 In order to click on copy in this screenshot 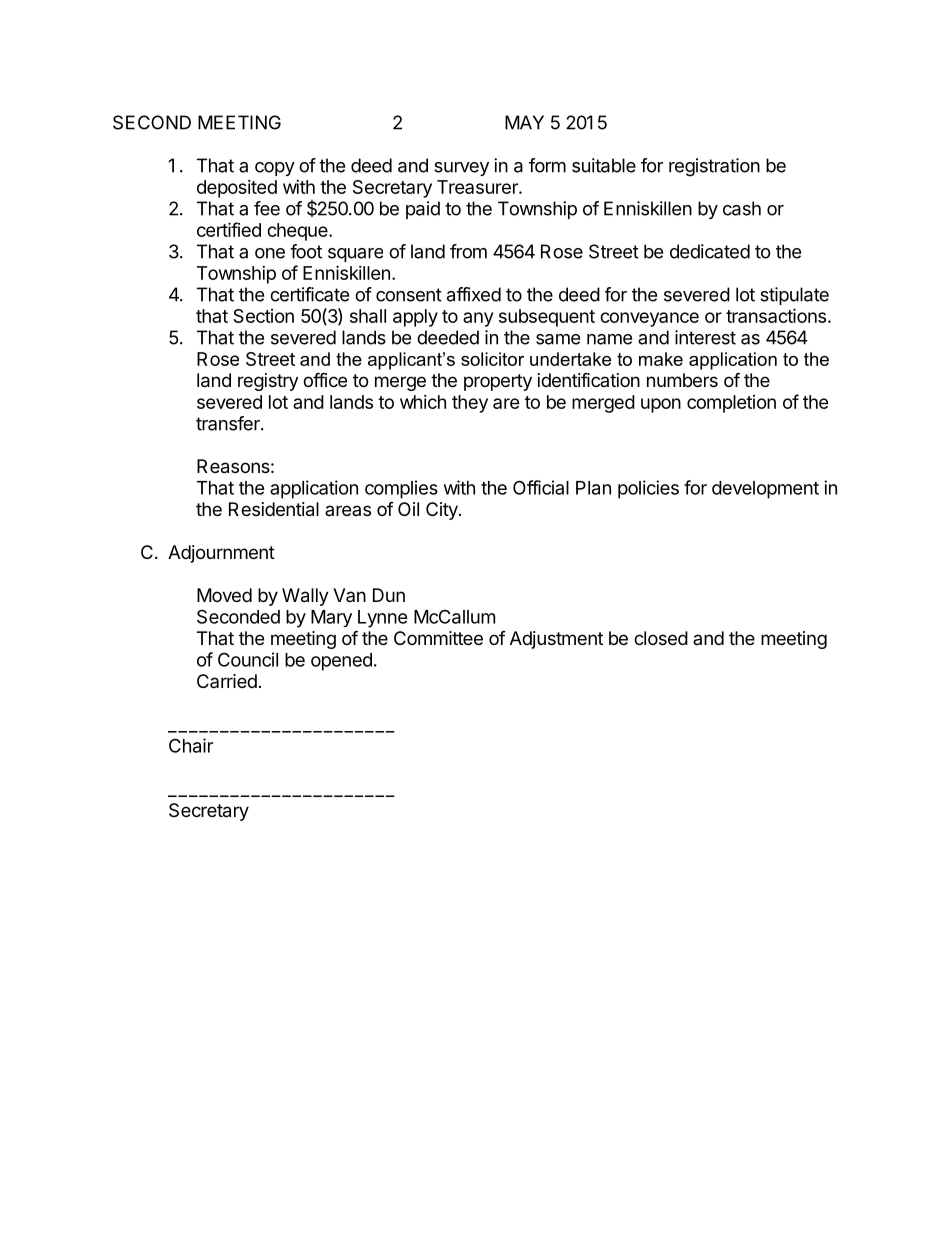, I will do `click(275, 169)`.
